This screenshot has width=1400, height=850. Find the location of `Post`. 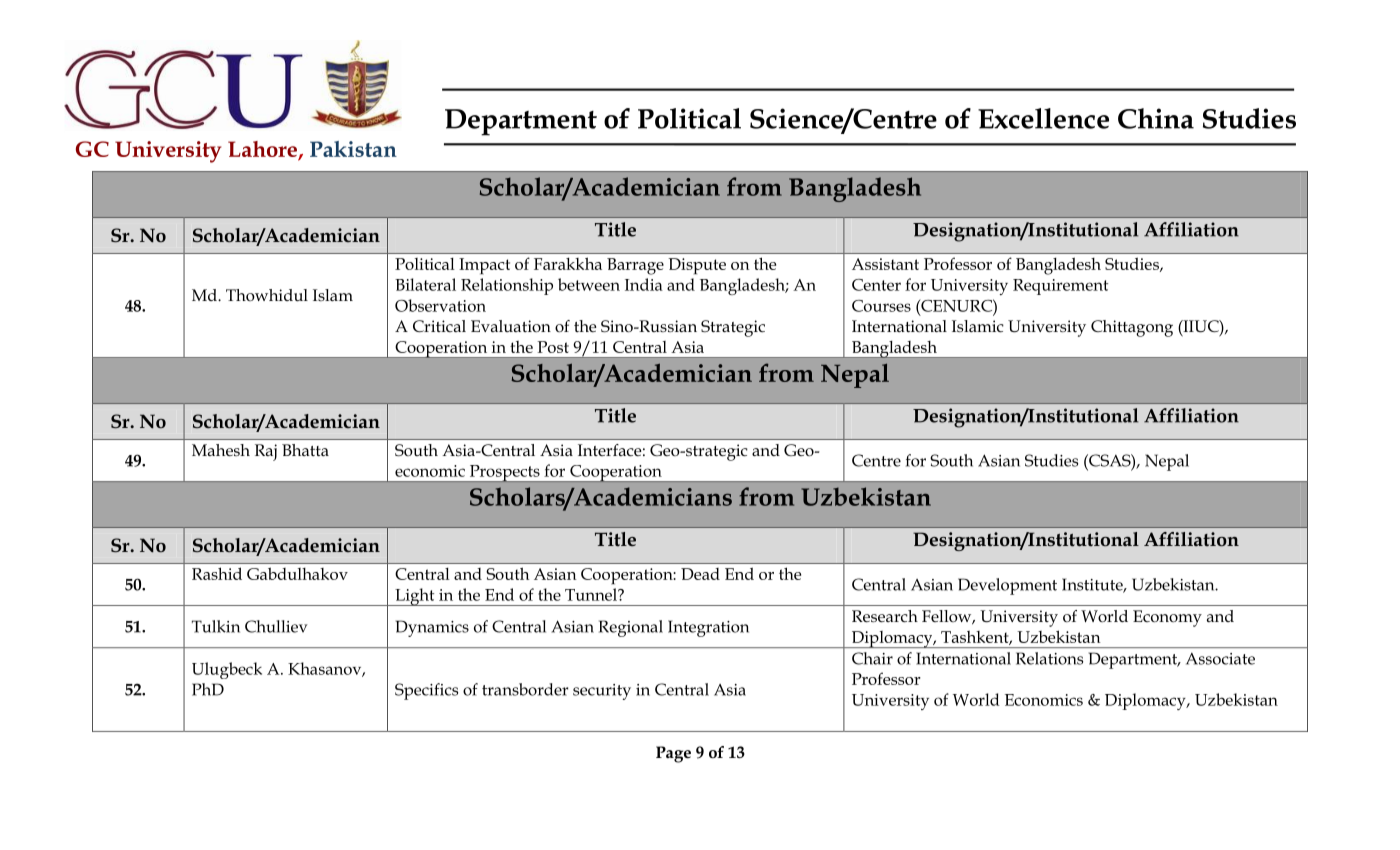

Post is located at coordinates (553, 347).
